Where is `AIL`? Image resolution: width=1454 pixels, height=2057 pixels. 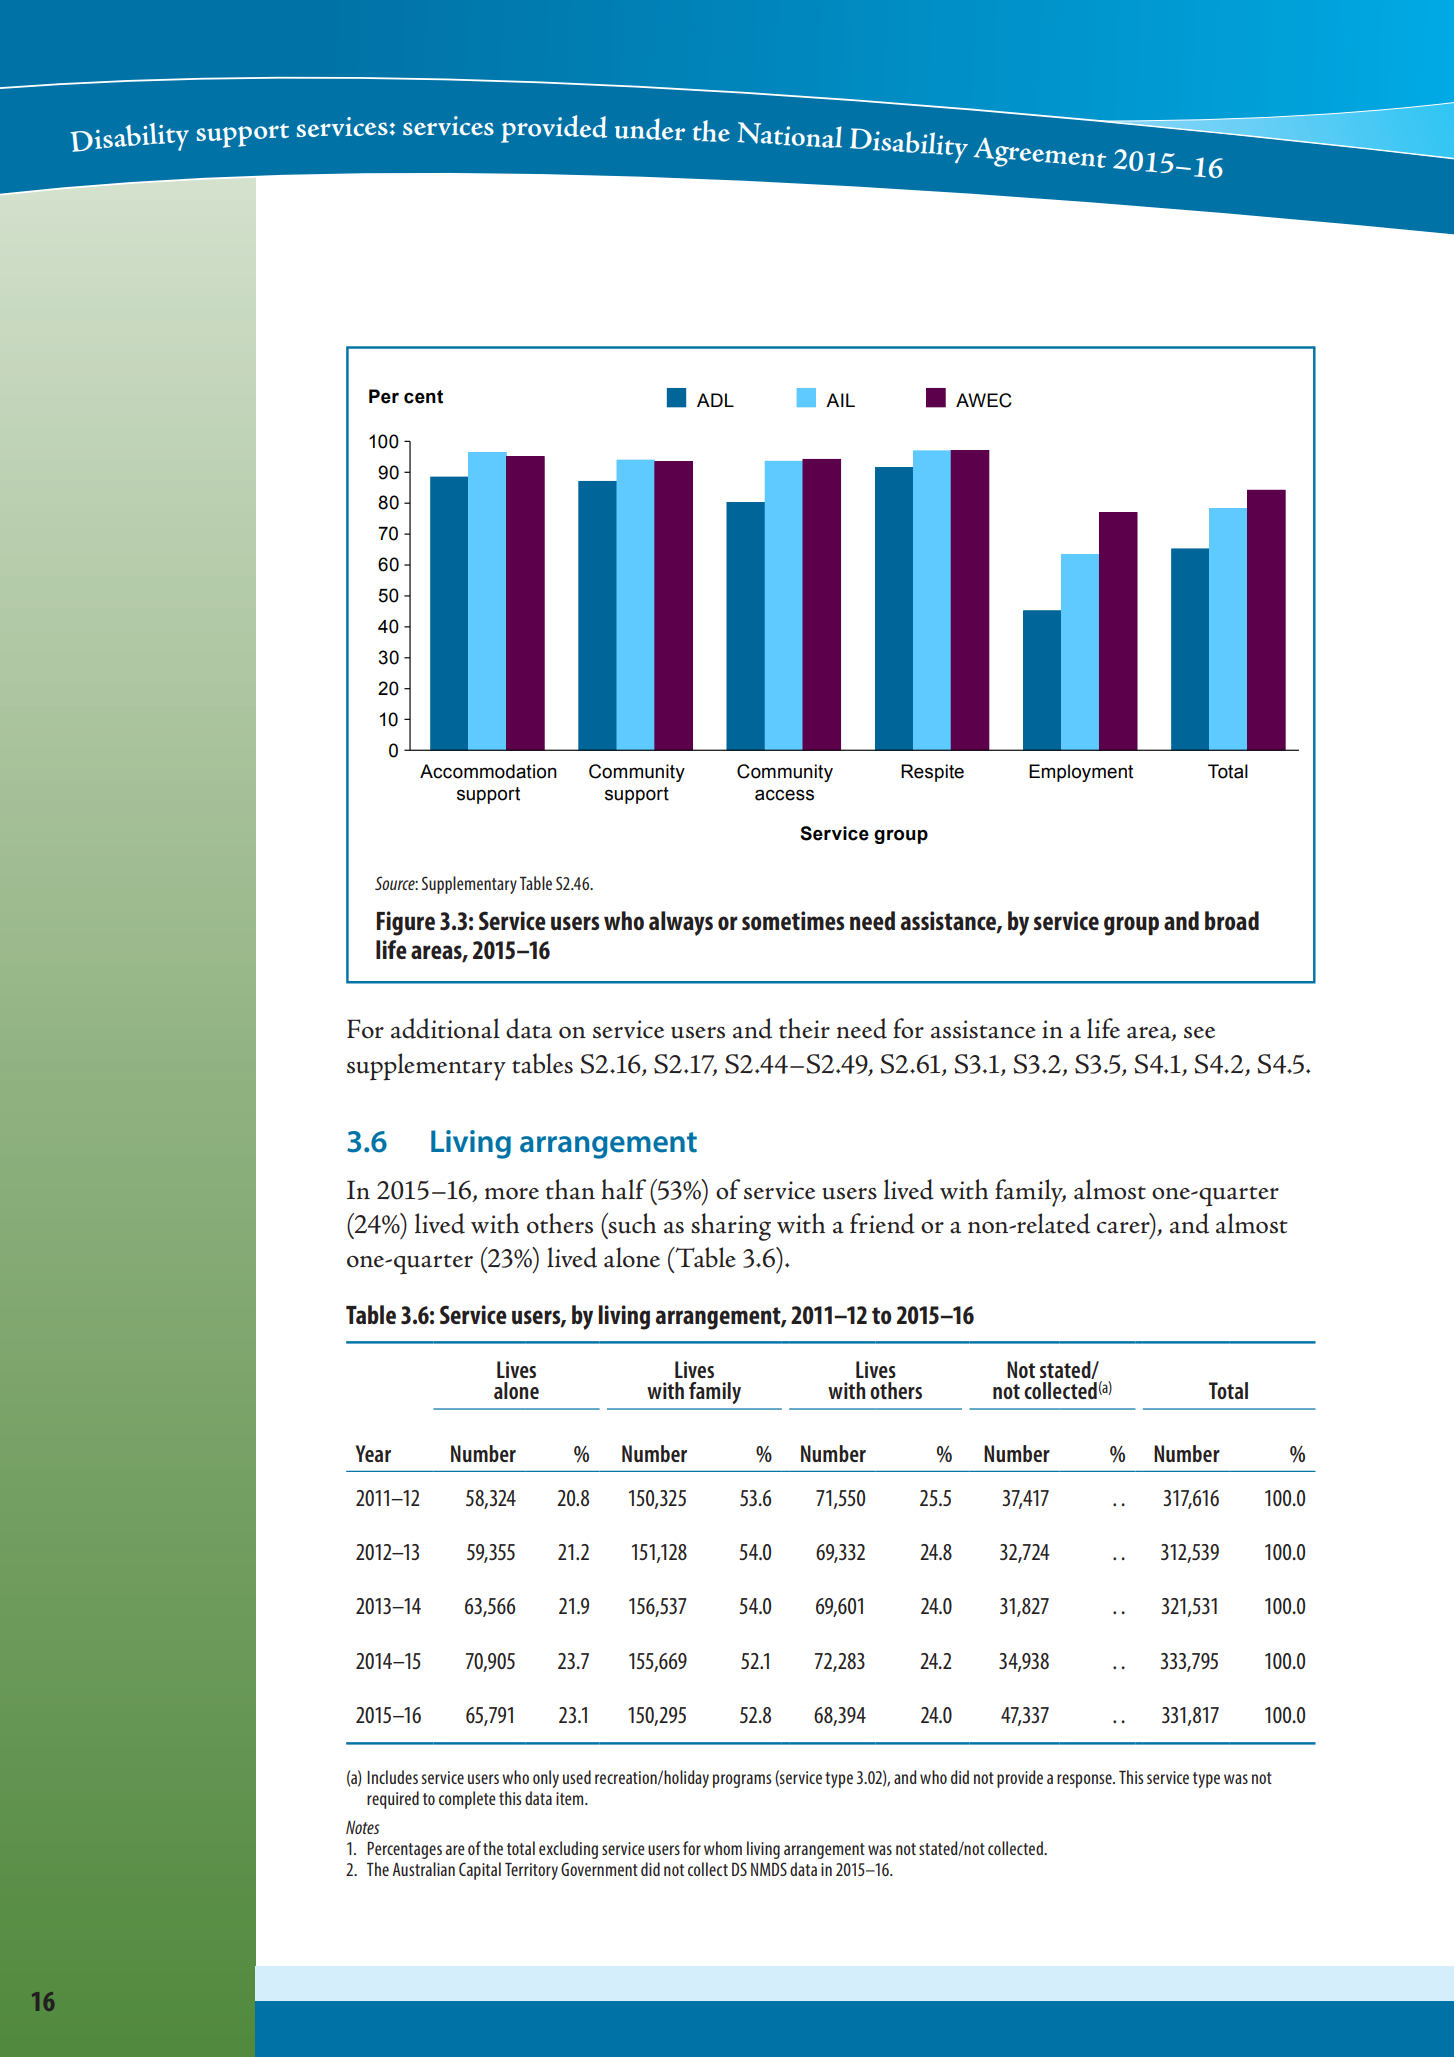
AIL is located at coordinates (840, 400).
